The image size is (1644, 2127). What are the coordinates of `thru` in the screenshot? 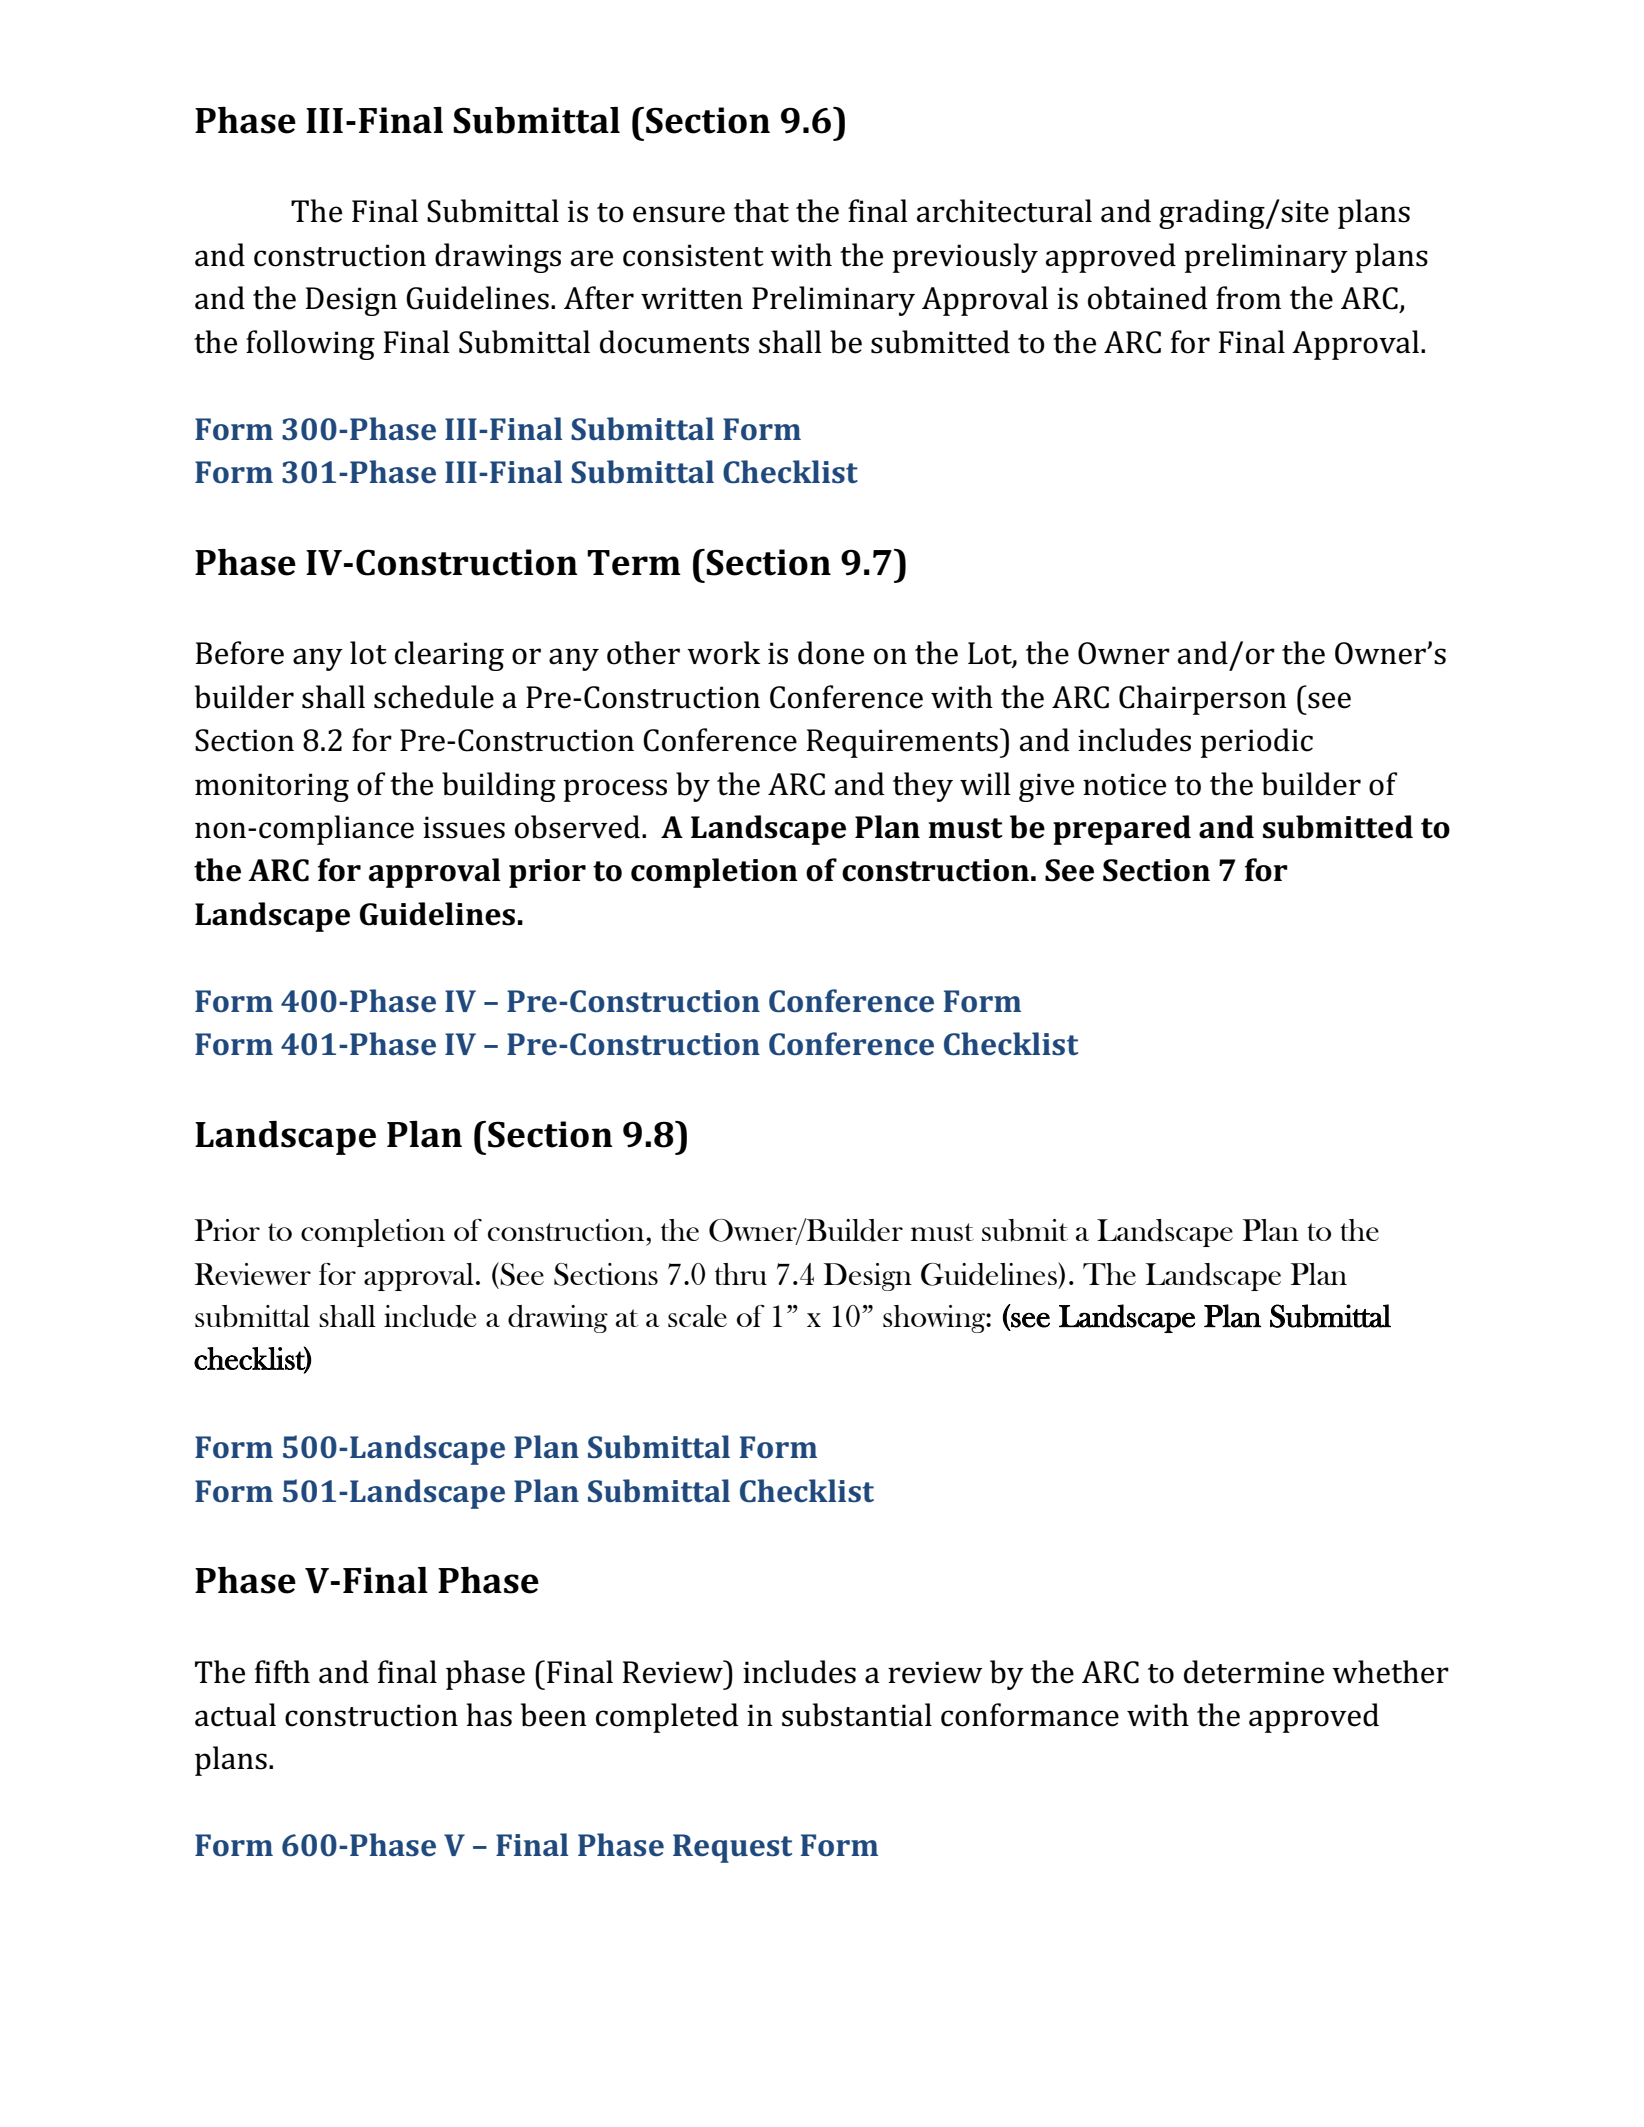 It's located at (741, 1274).
